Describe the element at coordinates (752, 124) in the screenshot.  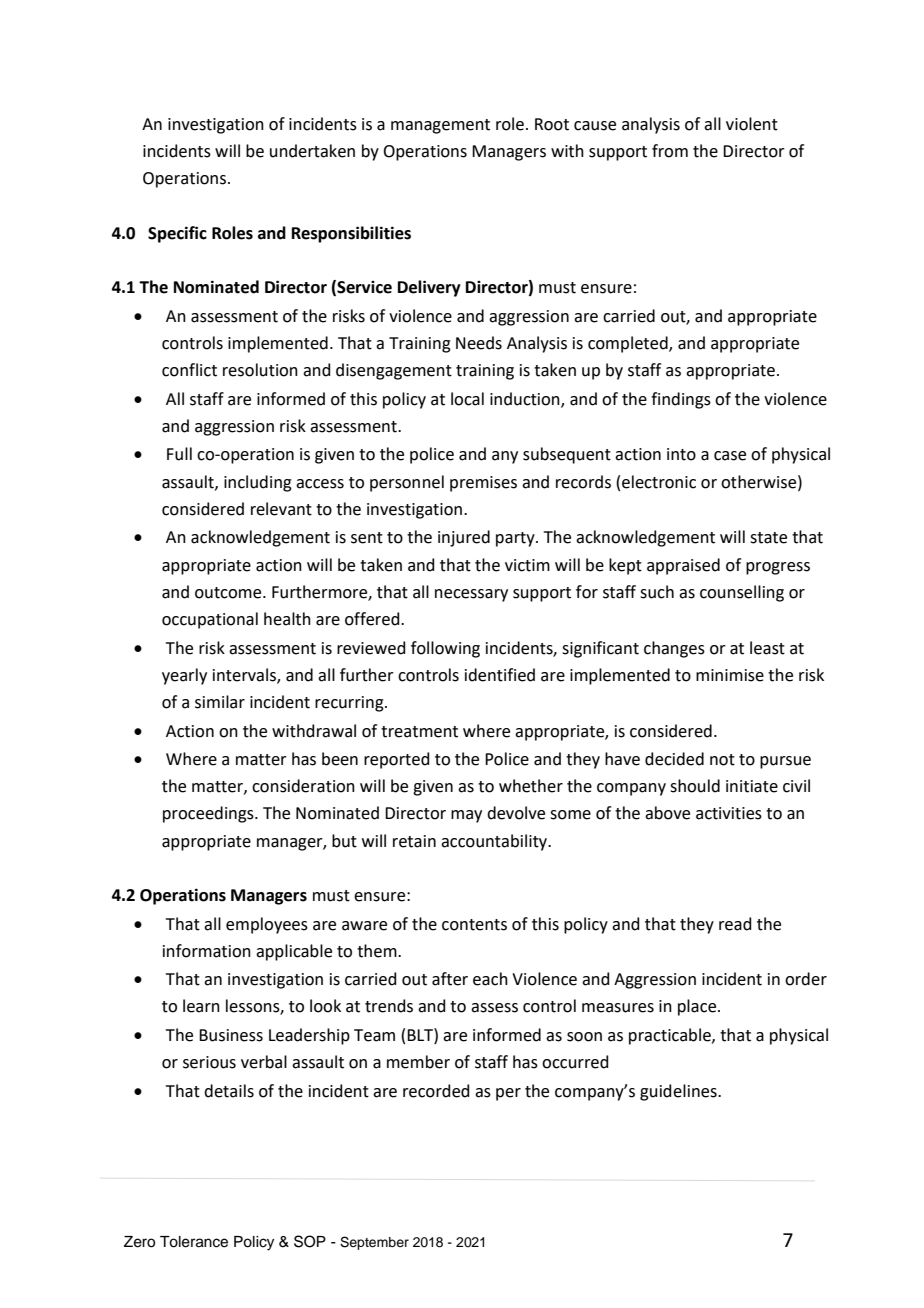
I see `violent` at that location.
